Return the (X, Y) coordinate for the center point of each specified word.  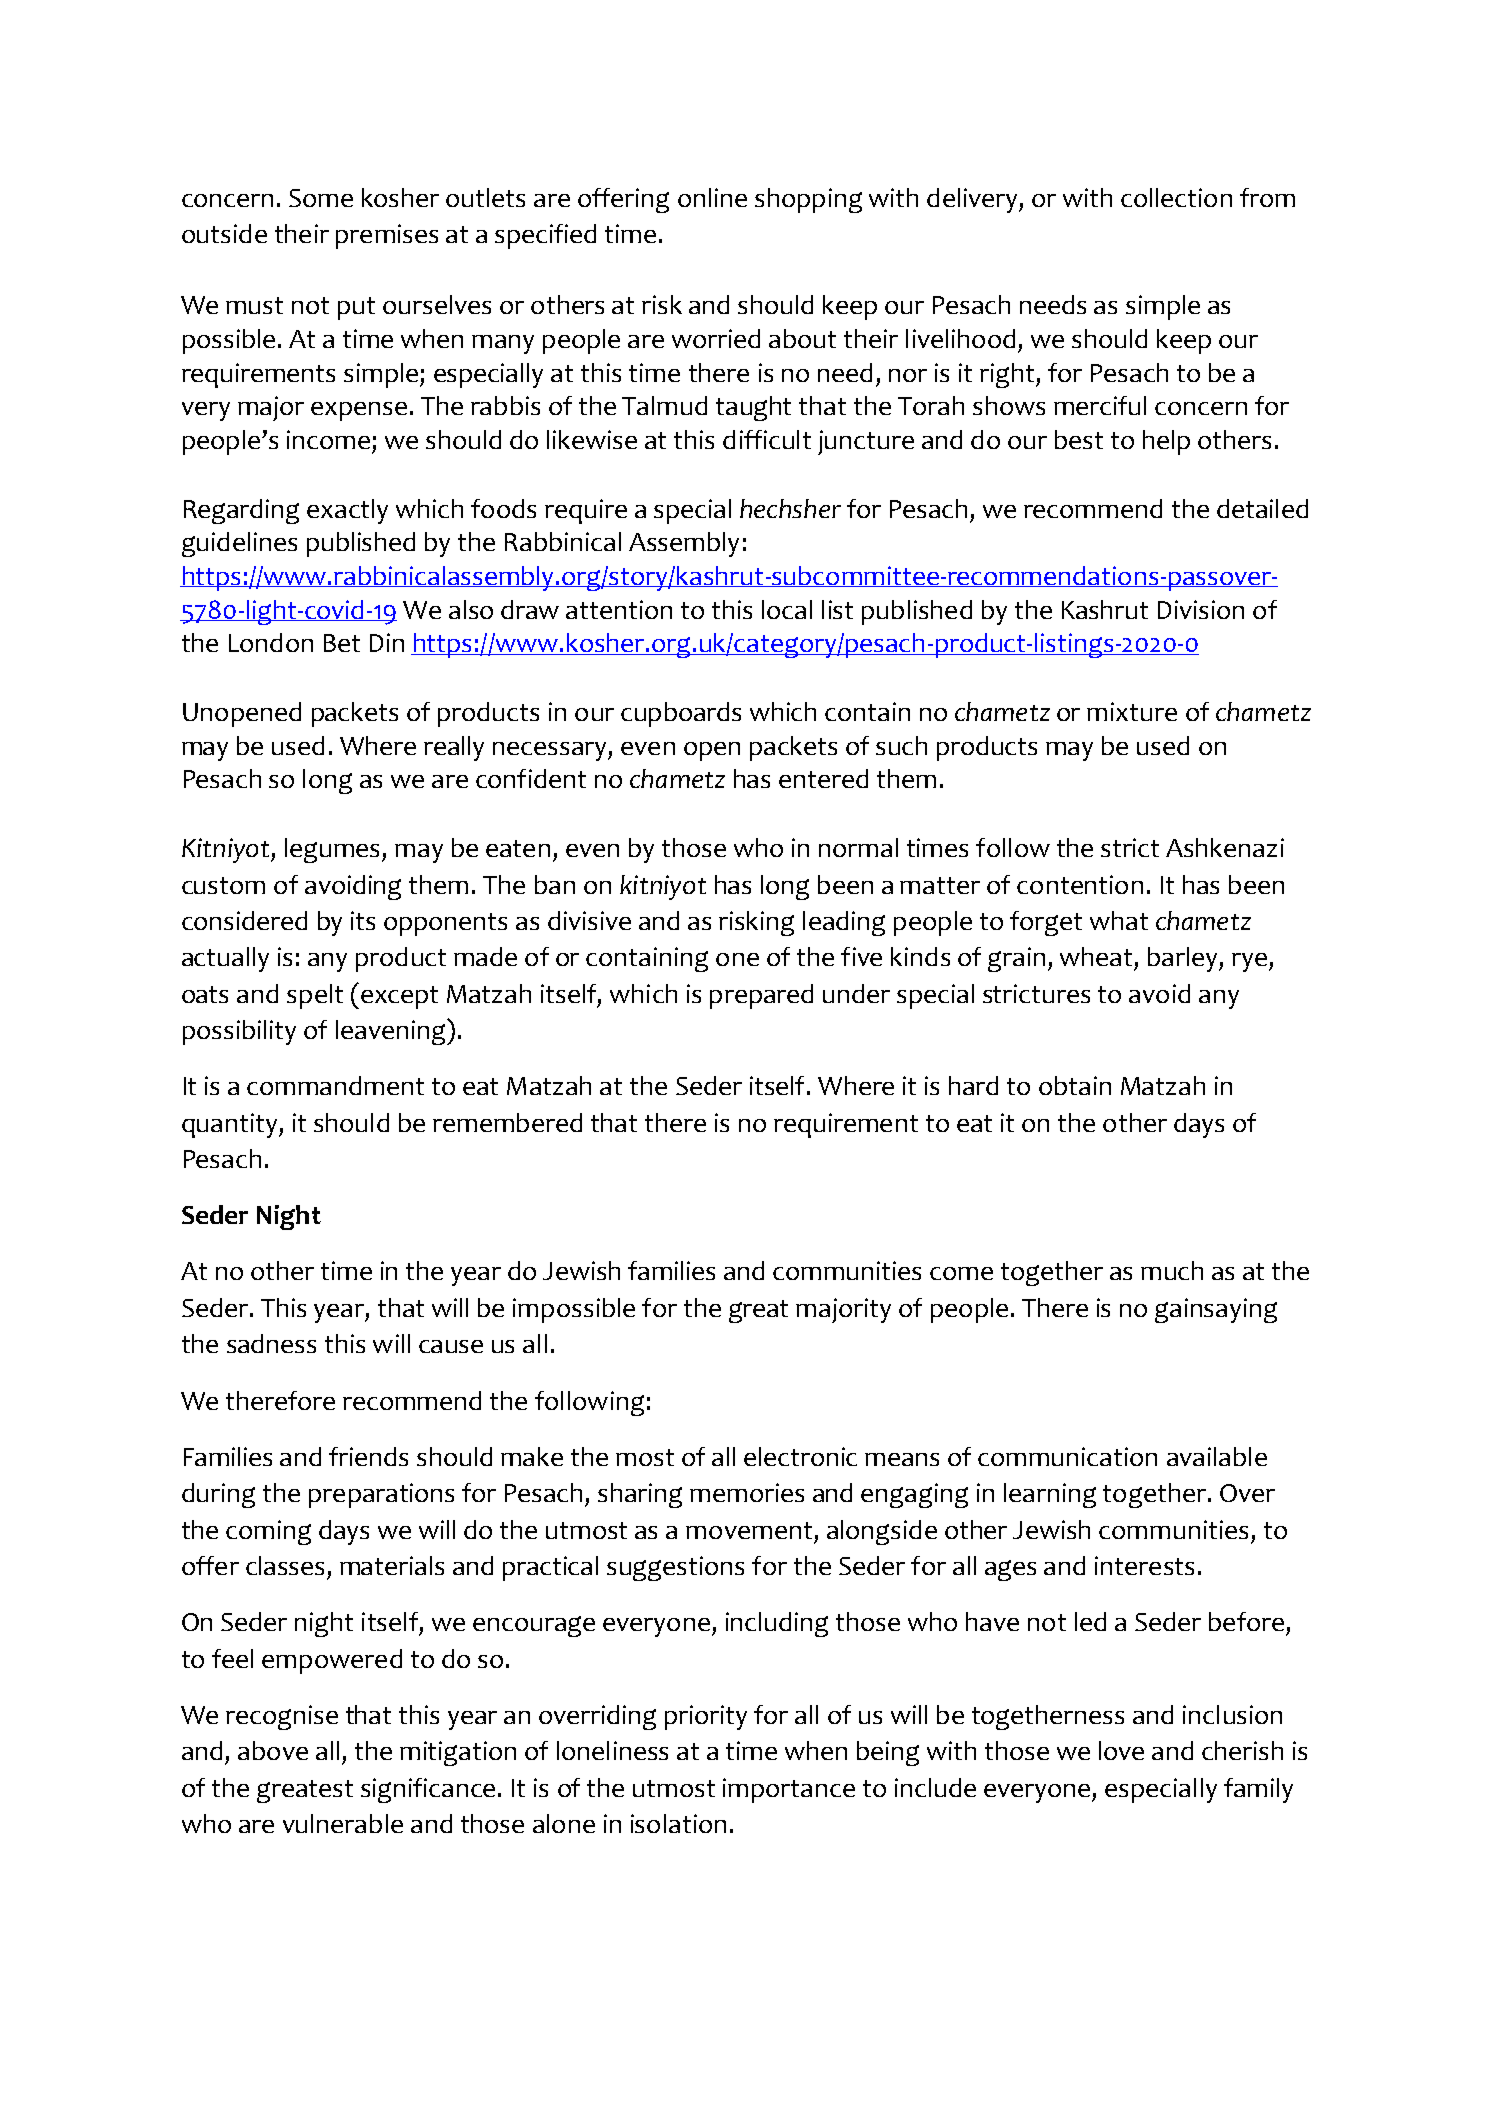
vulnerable (343, 1823)
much (1172, 1270)
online (712, 197)
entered (823, 778)
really (454, 748)
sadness (271, 1343)
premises (387, 236)
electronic (800, 1456)
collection (1176, 197)
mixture (1132, 711)
